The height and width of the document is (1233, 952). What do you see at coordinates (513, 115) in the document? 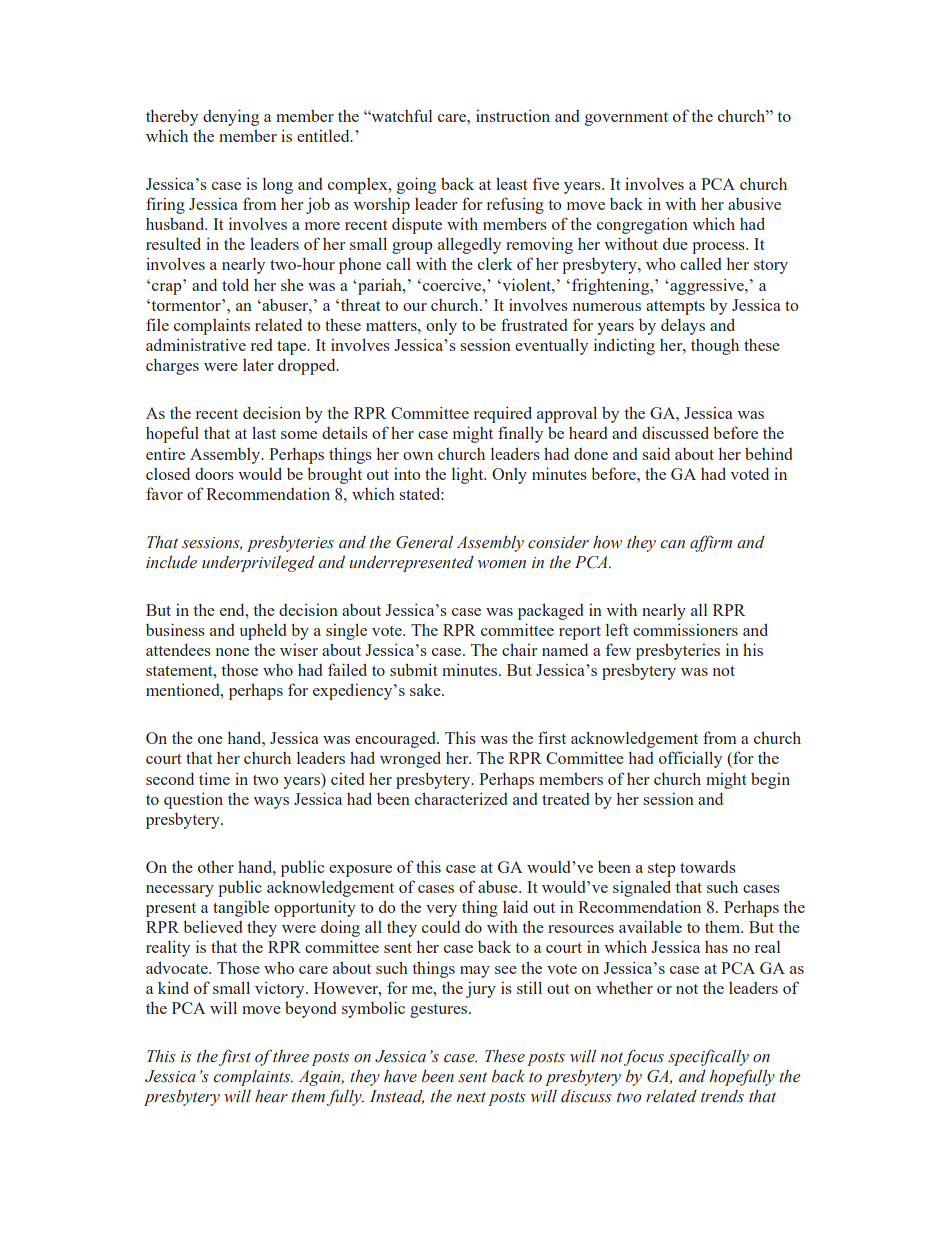
I see `instruction` at bounding box center [513, 115].
